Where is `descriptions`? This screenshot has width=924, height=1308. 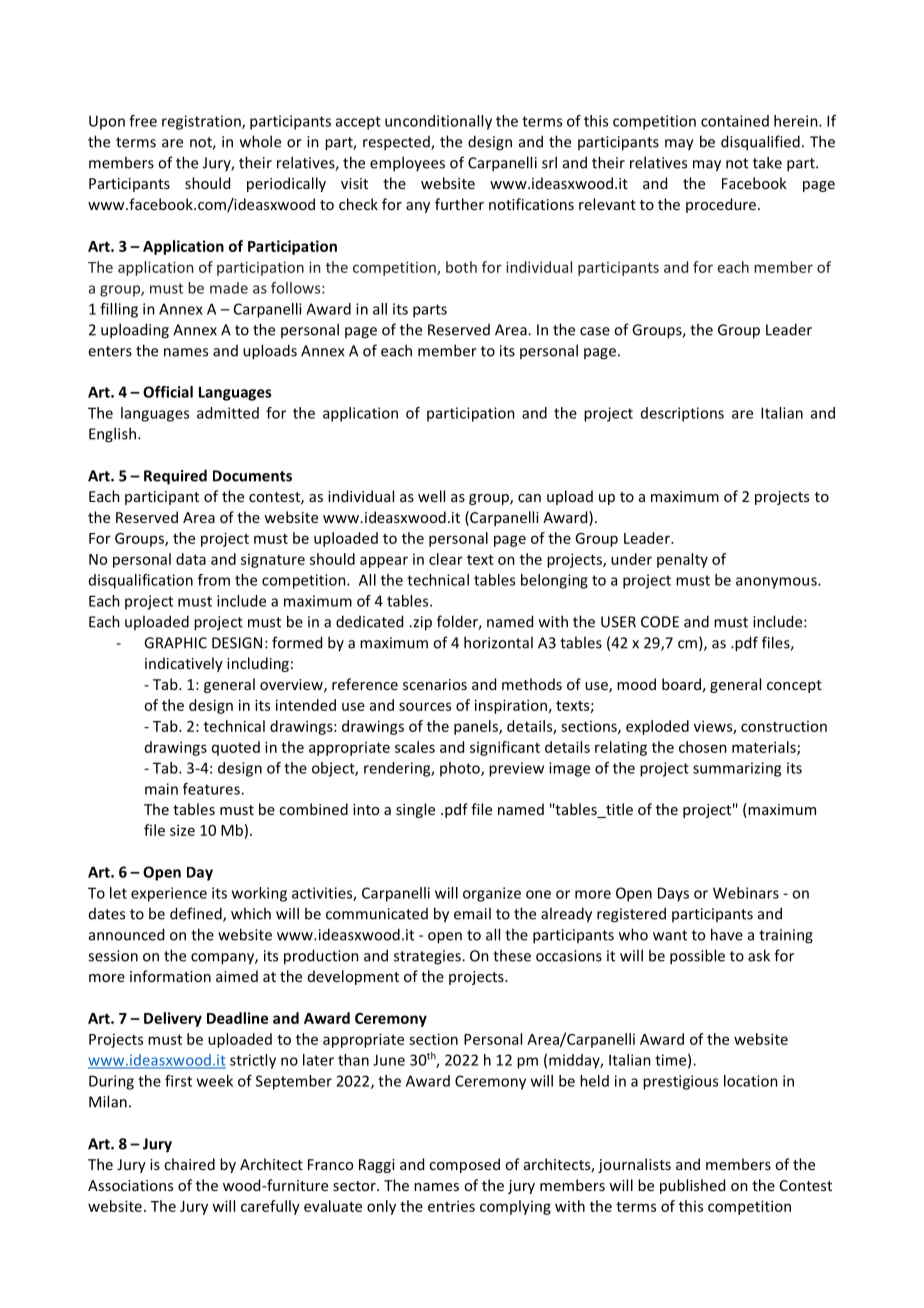 descriptions is located at coordinates (682, 414).
